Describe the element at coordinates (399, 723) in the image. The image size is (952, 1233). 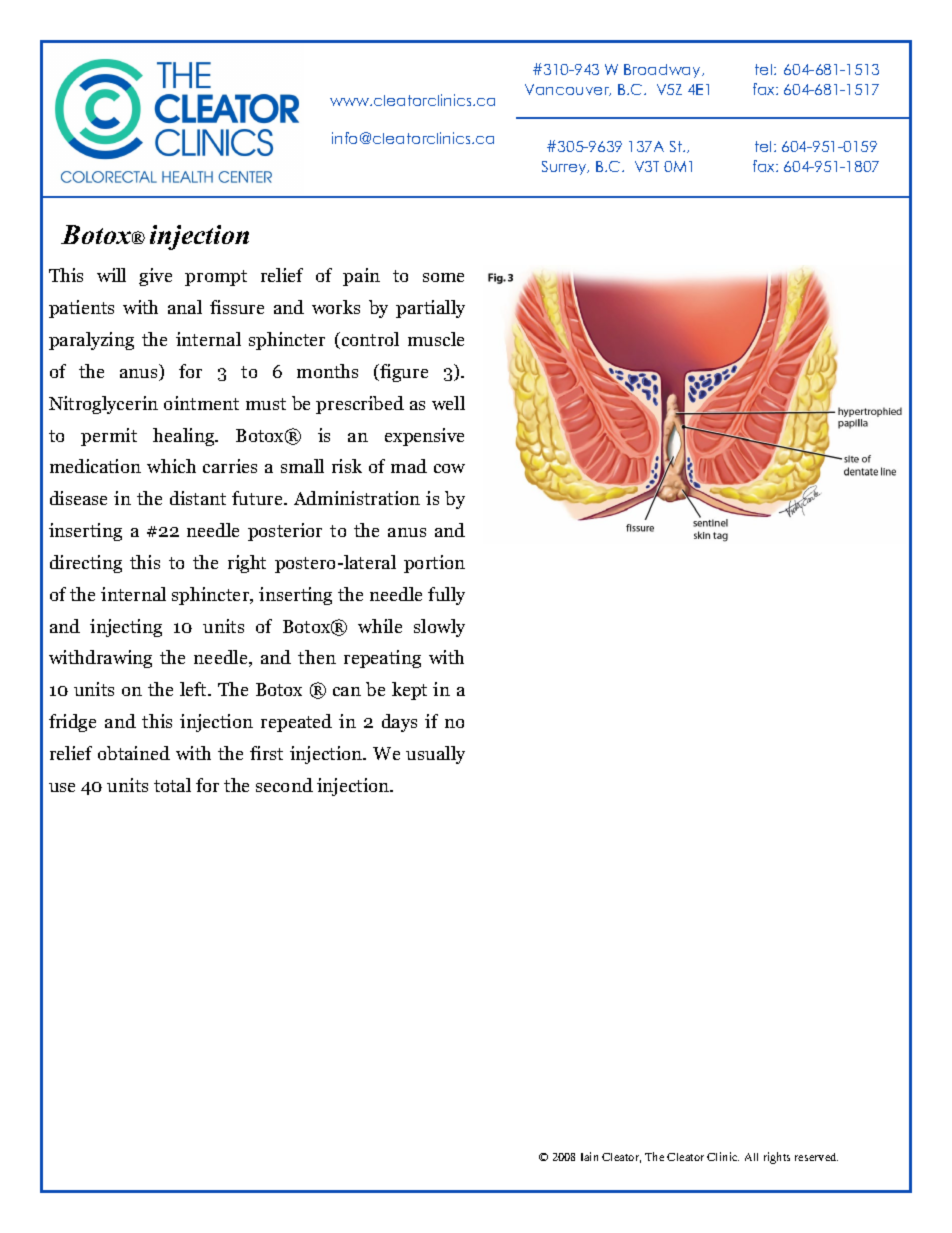
I see `days` at that location.
